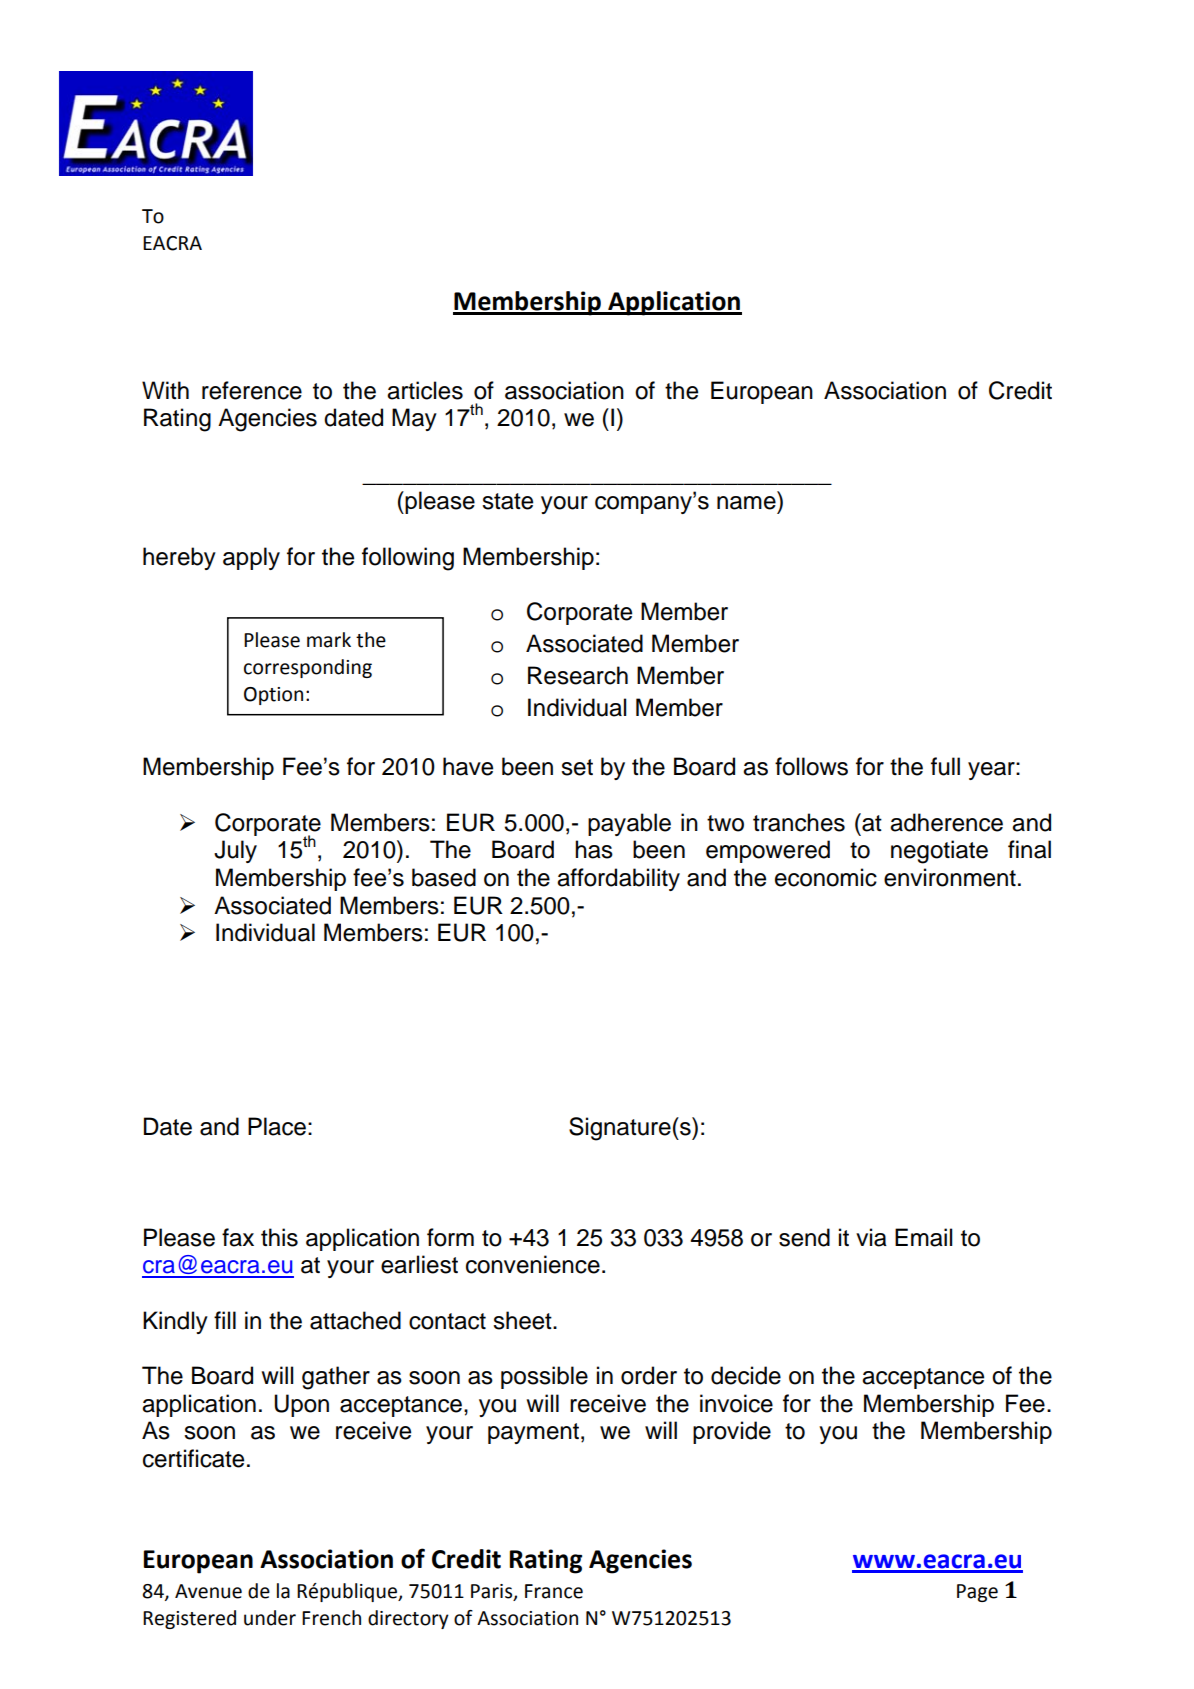 Image resolution: width=1194 pixels, height=1689 pixels. Describe the element at coordinates (554, 1591) in the page. I see `France` at that location.
